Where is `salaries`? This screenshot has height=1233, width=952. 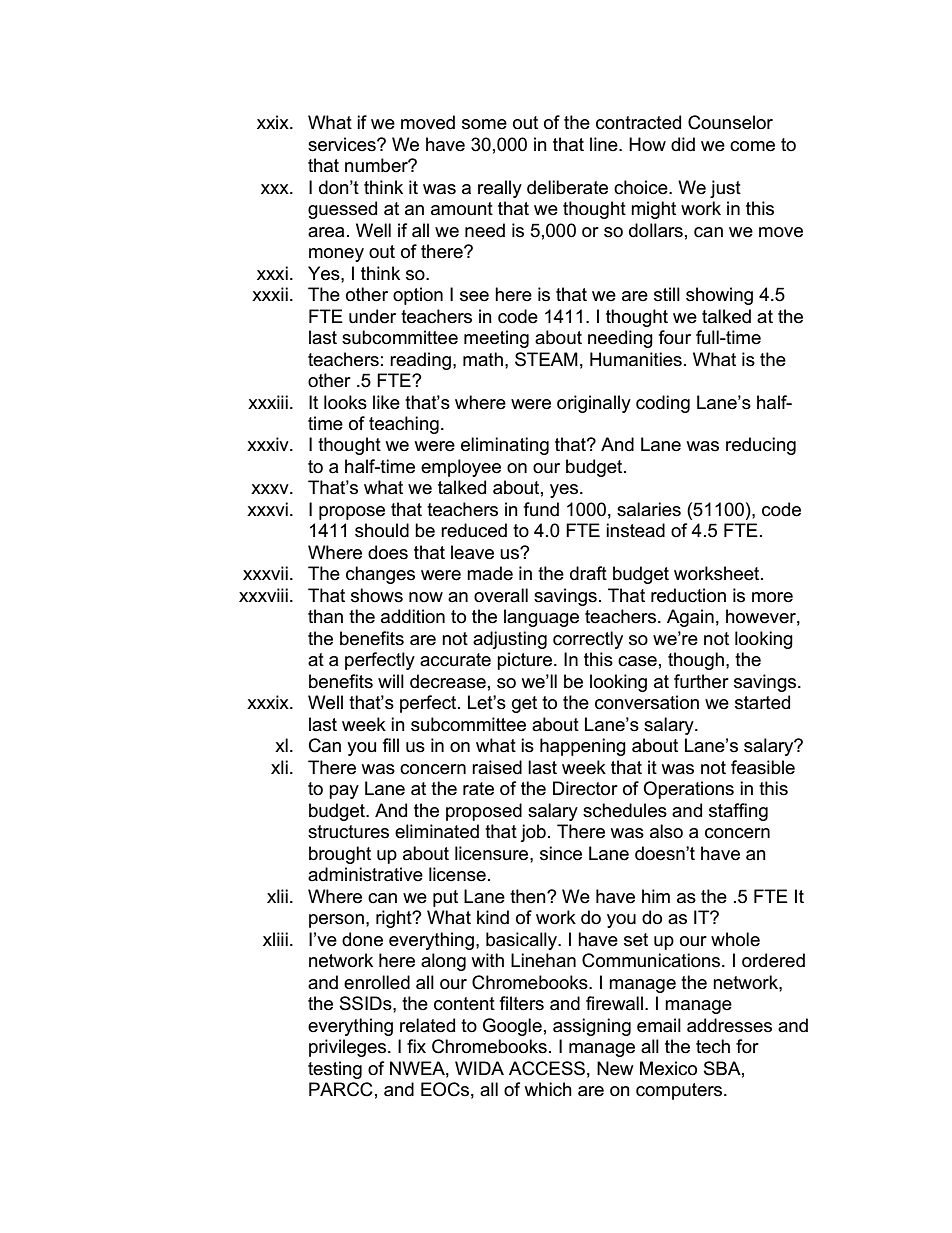 salaries is located at coordinates (649, 509).
